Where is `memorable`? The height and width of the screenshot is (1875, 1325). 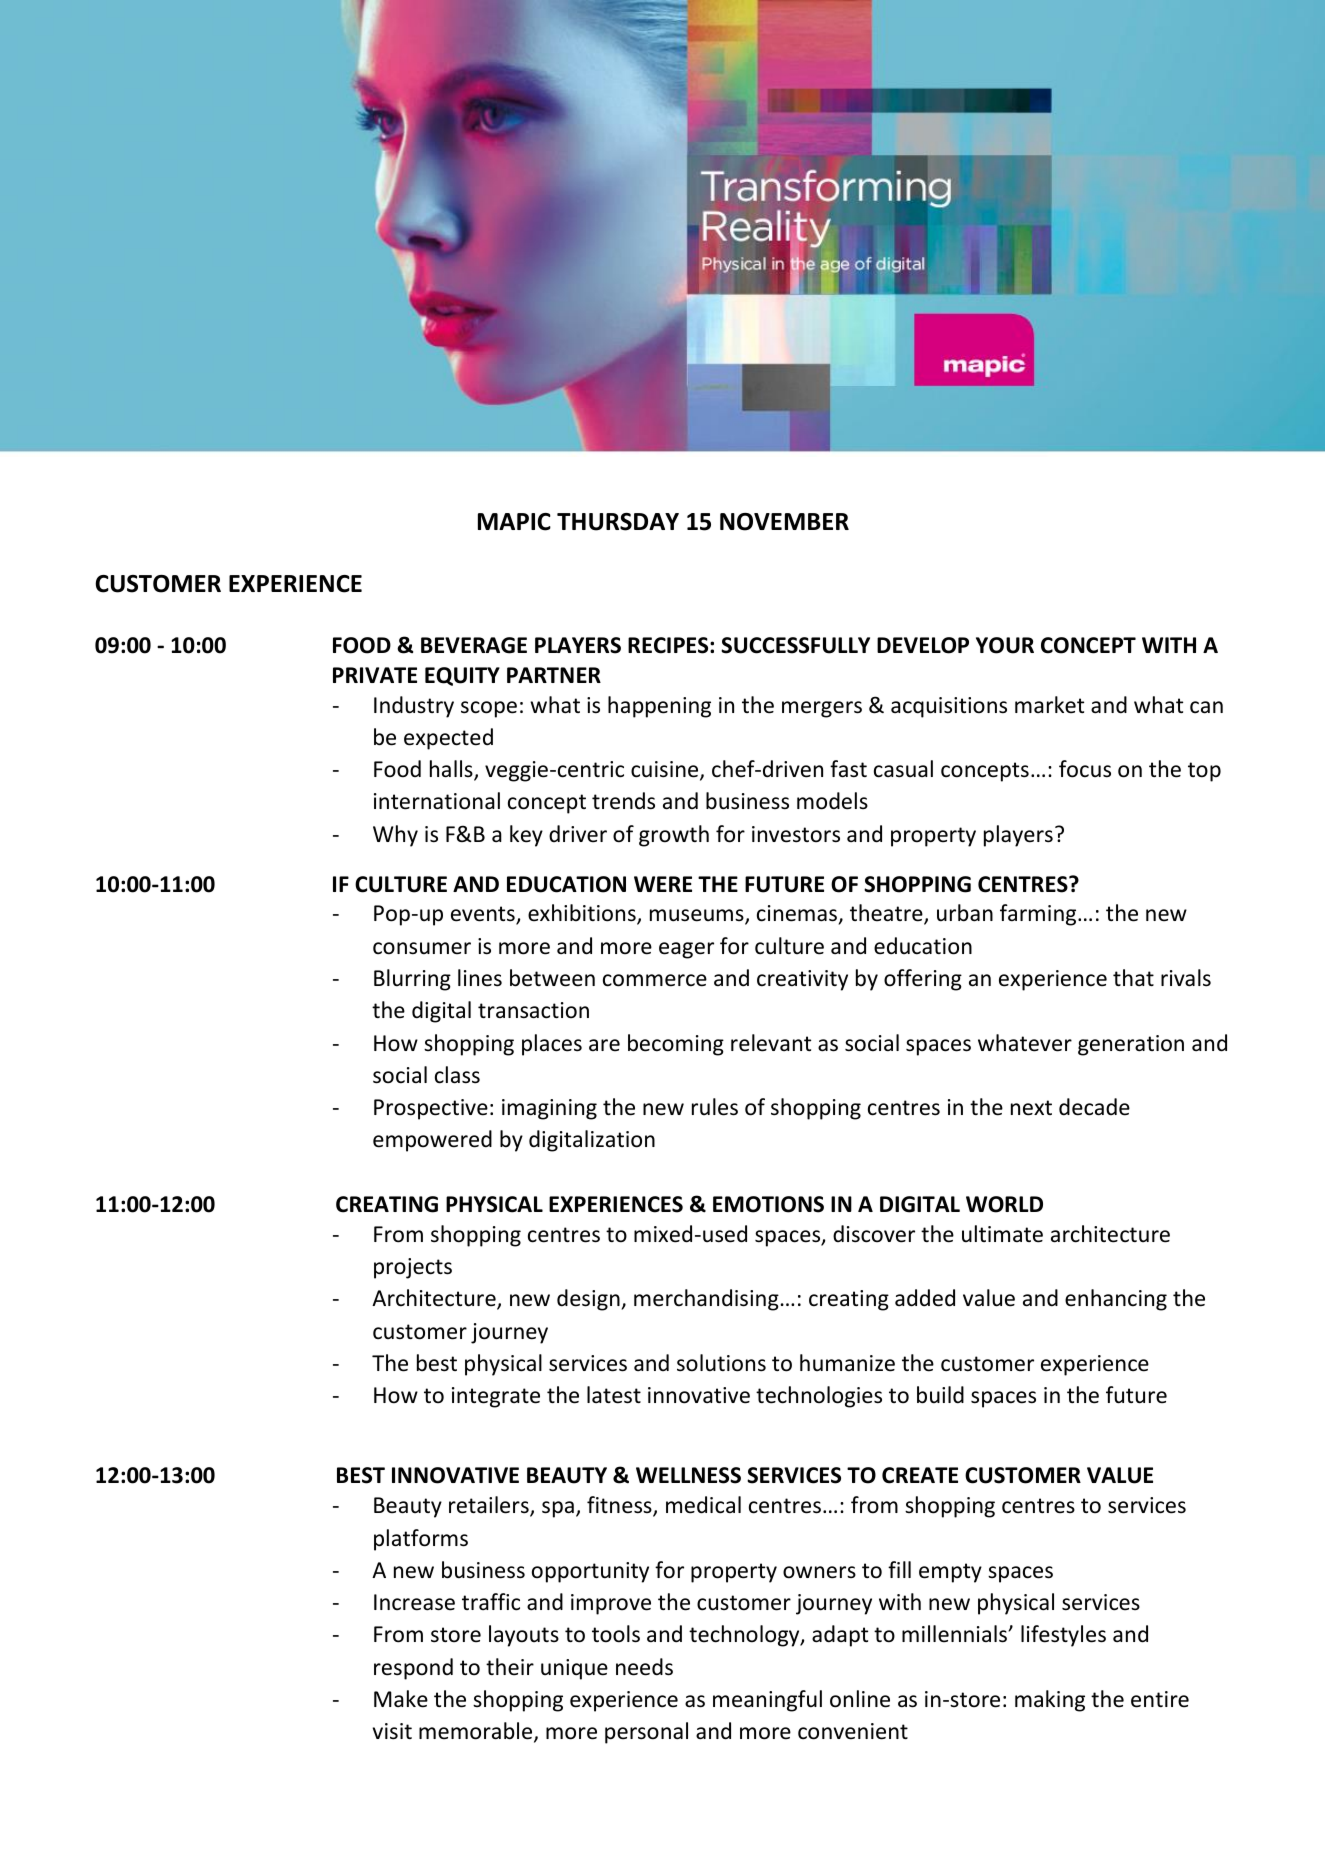 memorable is located at coordinates (477, 1732).
